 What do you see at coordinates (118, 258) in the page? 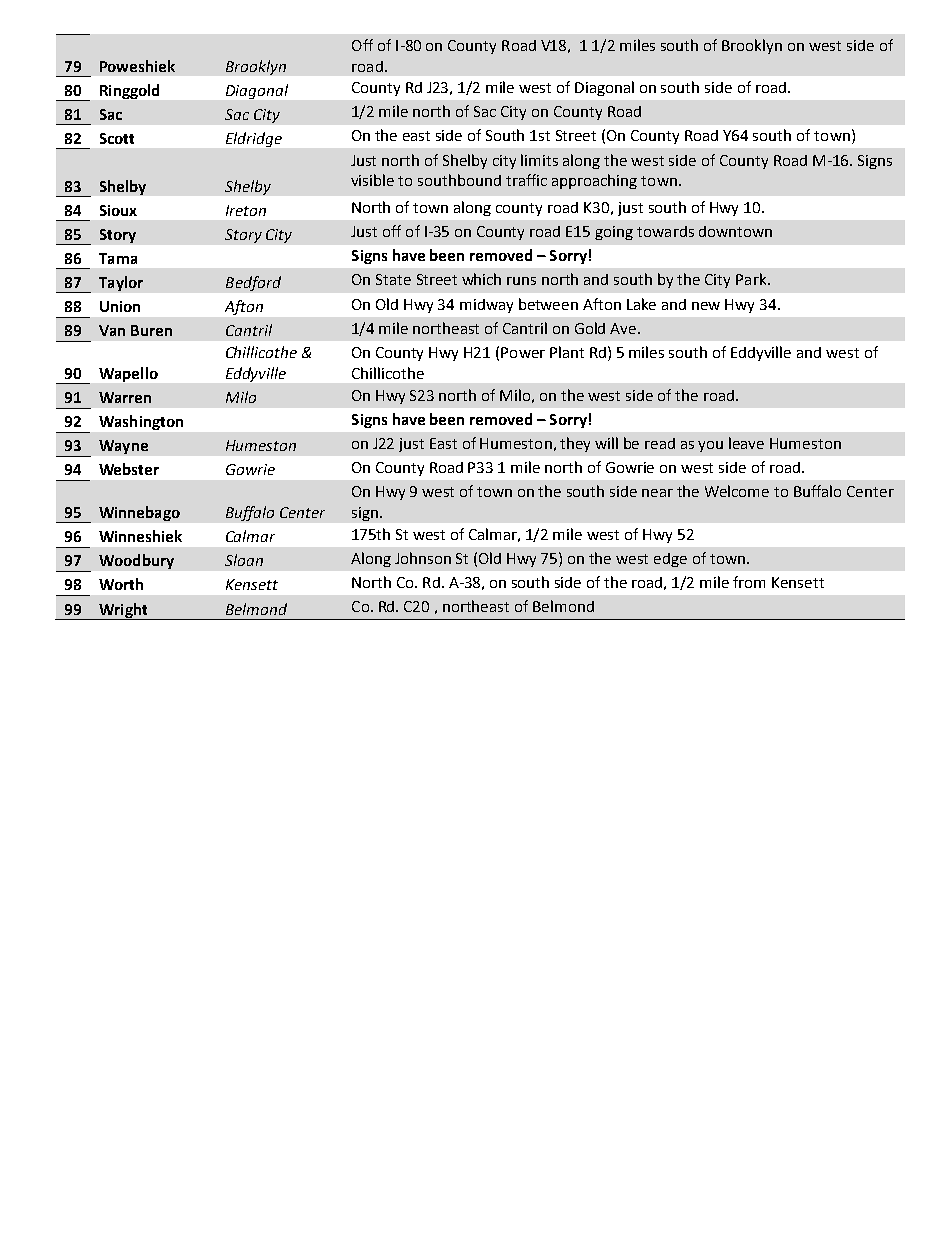
I see `Tama` at bounding box center [118, 258].
